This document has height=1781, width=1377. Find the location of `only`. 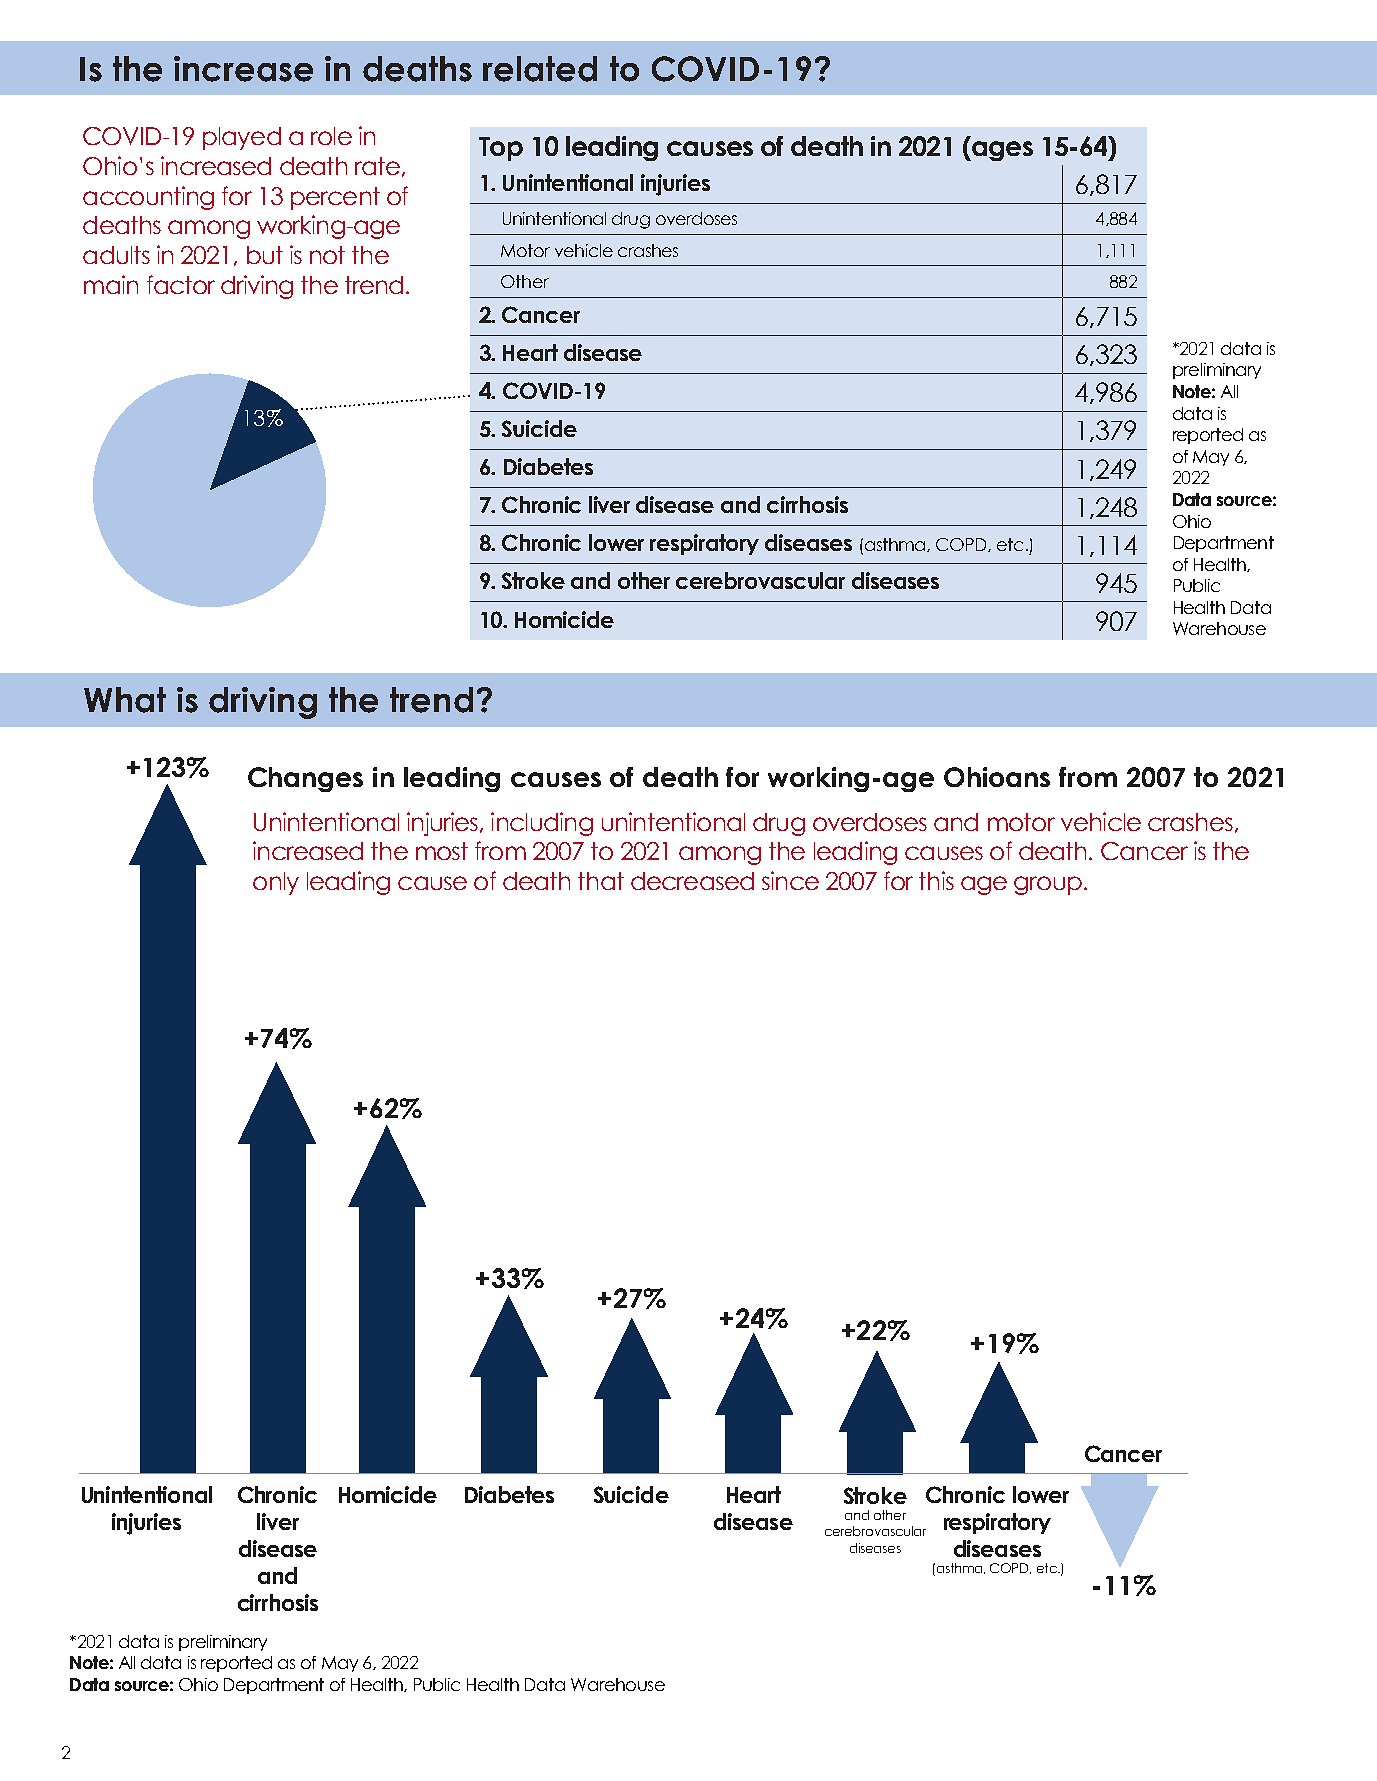

only is located at coordinates (276, 883).
